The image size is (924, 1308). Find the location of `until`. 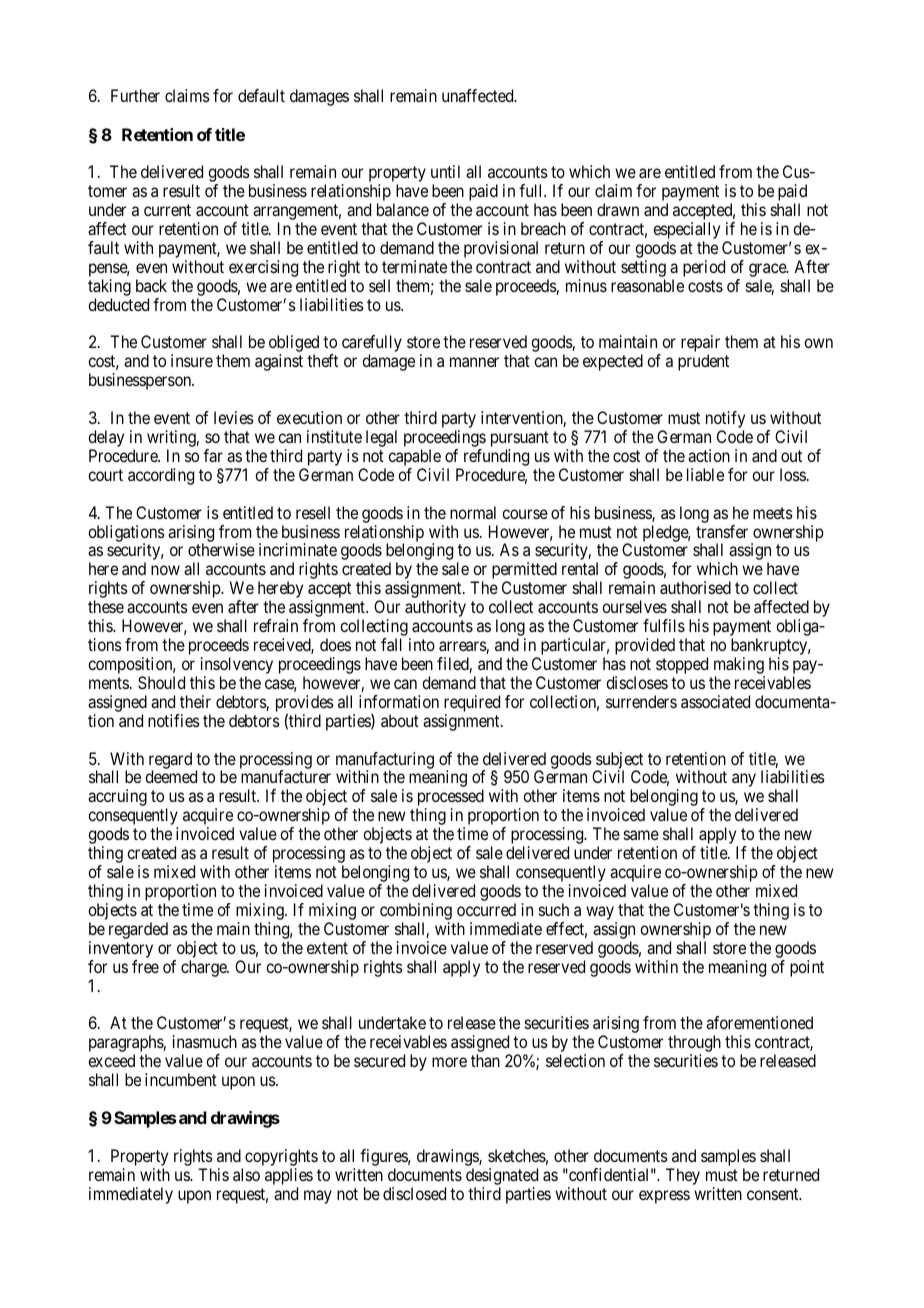

until is located at coordinates (445, 171).
